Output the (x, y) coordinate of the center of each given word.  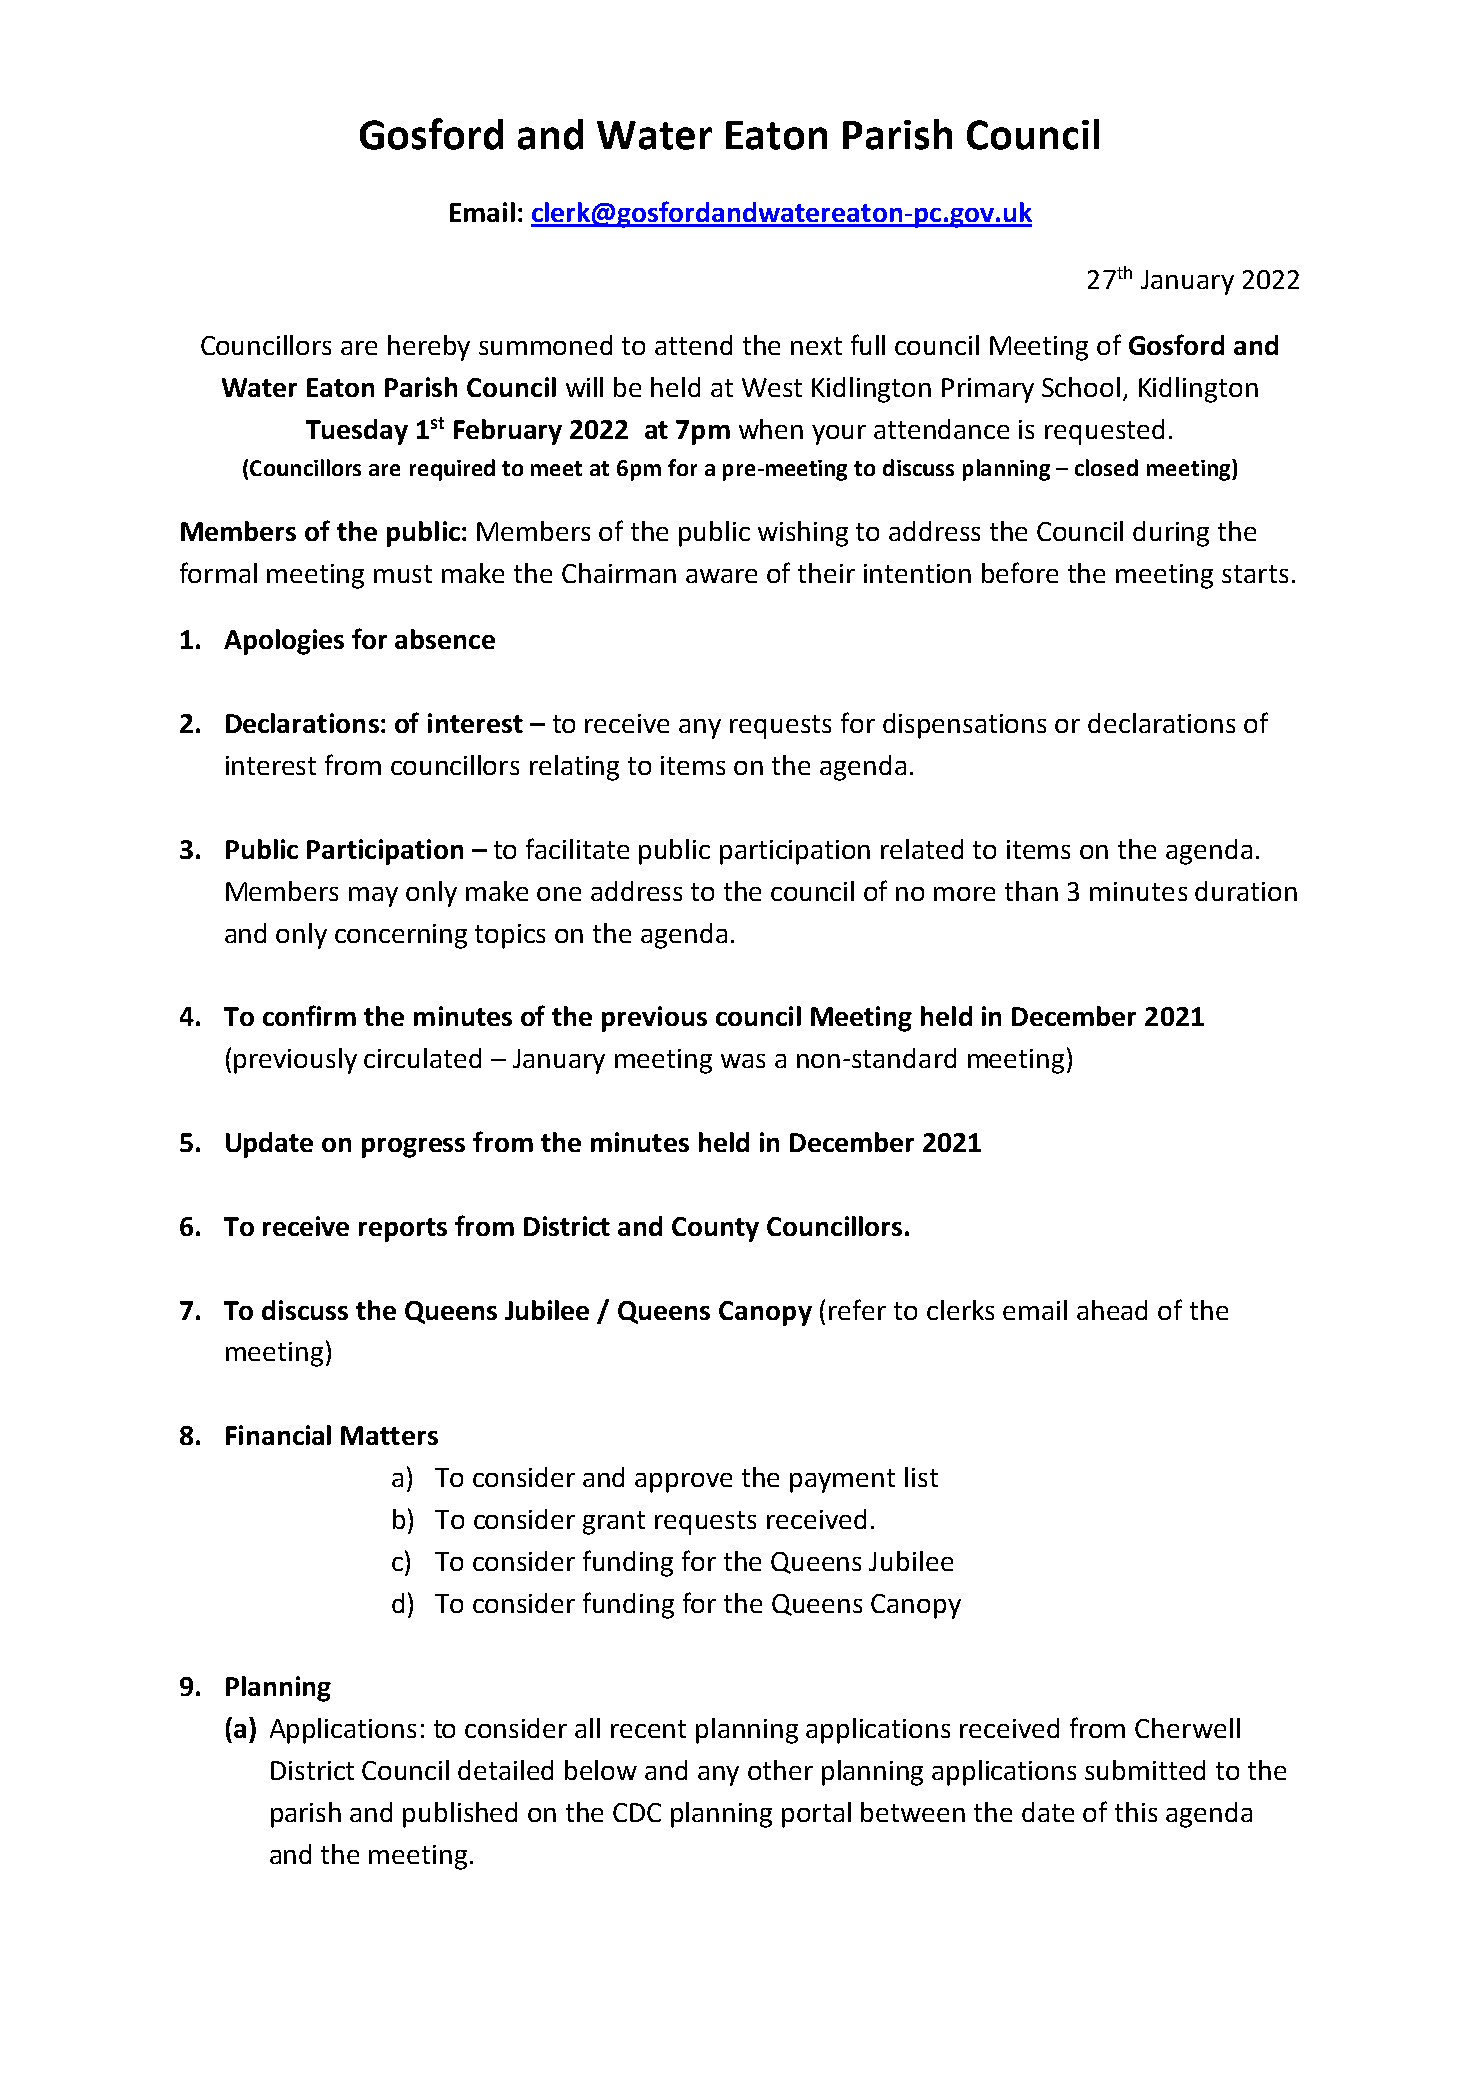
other (780, 1770)
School (1081, 387)
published (460, 1815)
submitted (1145, 1770)
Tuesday (357, 432)
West (772, 387)
